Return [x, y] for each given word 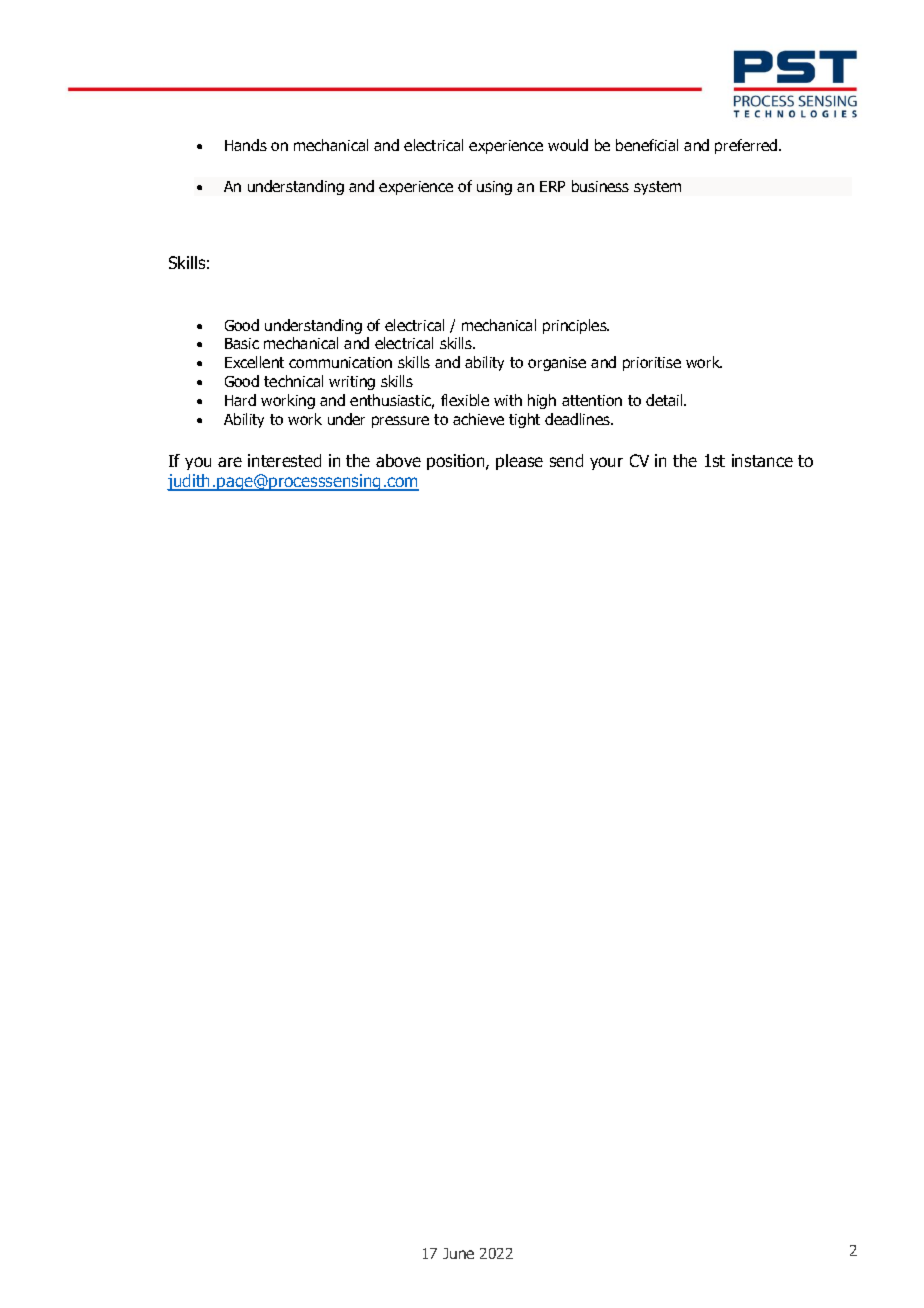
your [606, 463]
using [494, 188]
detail [665, 400]
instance [762, 460]
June [458, 1253]
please [519, 462]
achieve [478, 419]
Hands [246, 145]
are [230, 462]
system [657, 188]
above [398, 460]
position [457, 462]
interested [284, 460]
